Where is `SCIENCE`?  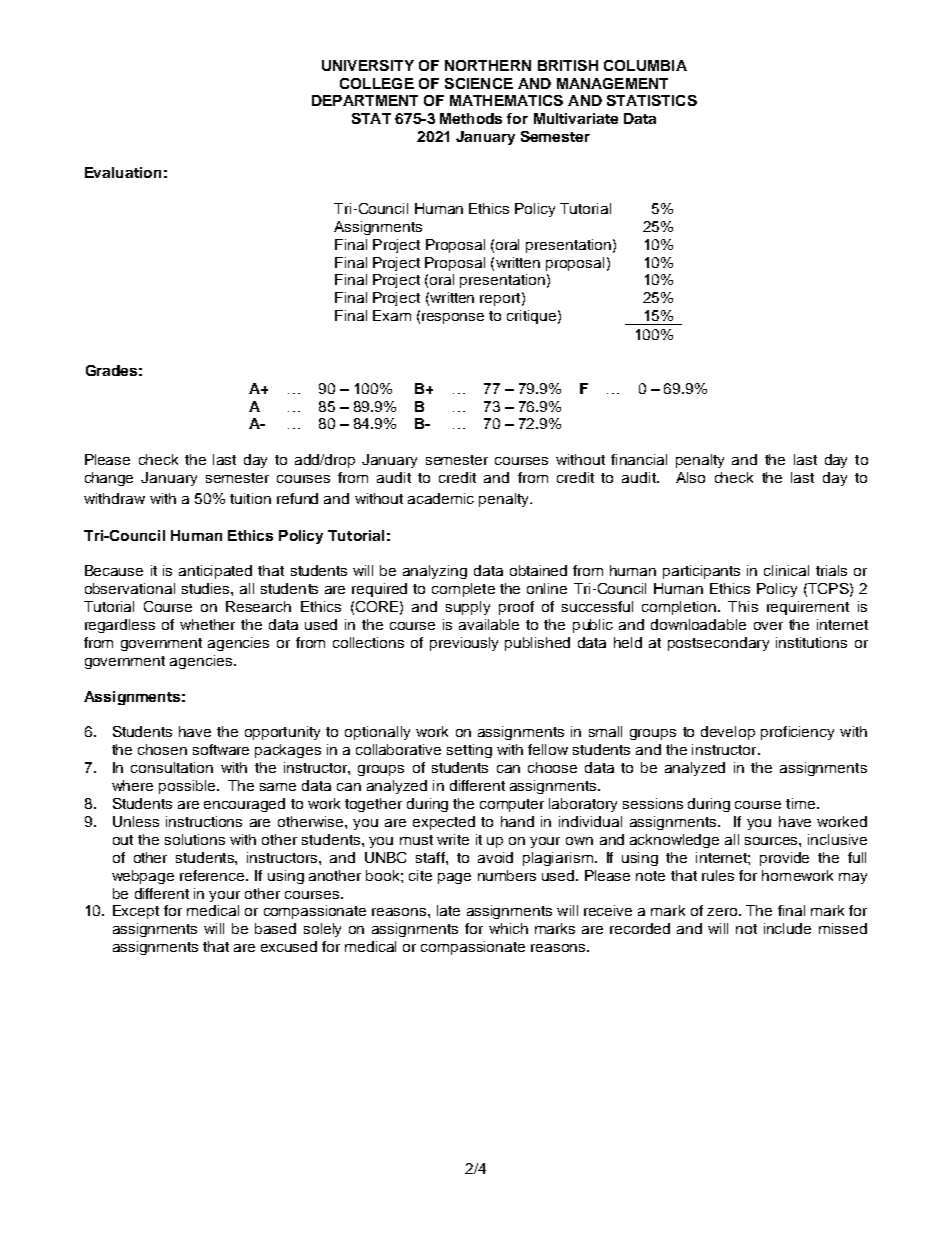
SCIENCE is located at coordinates (479, 83).
